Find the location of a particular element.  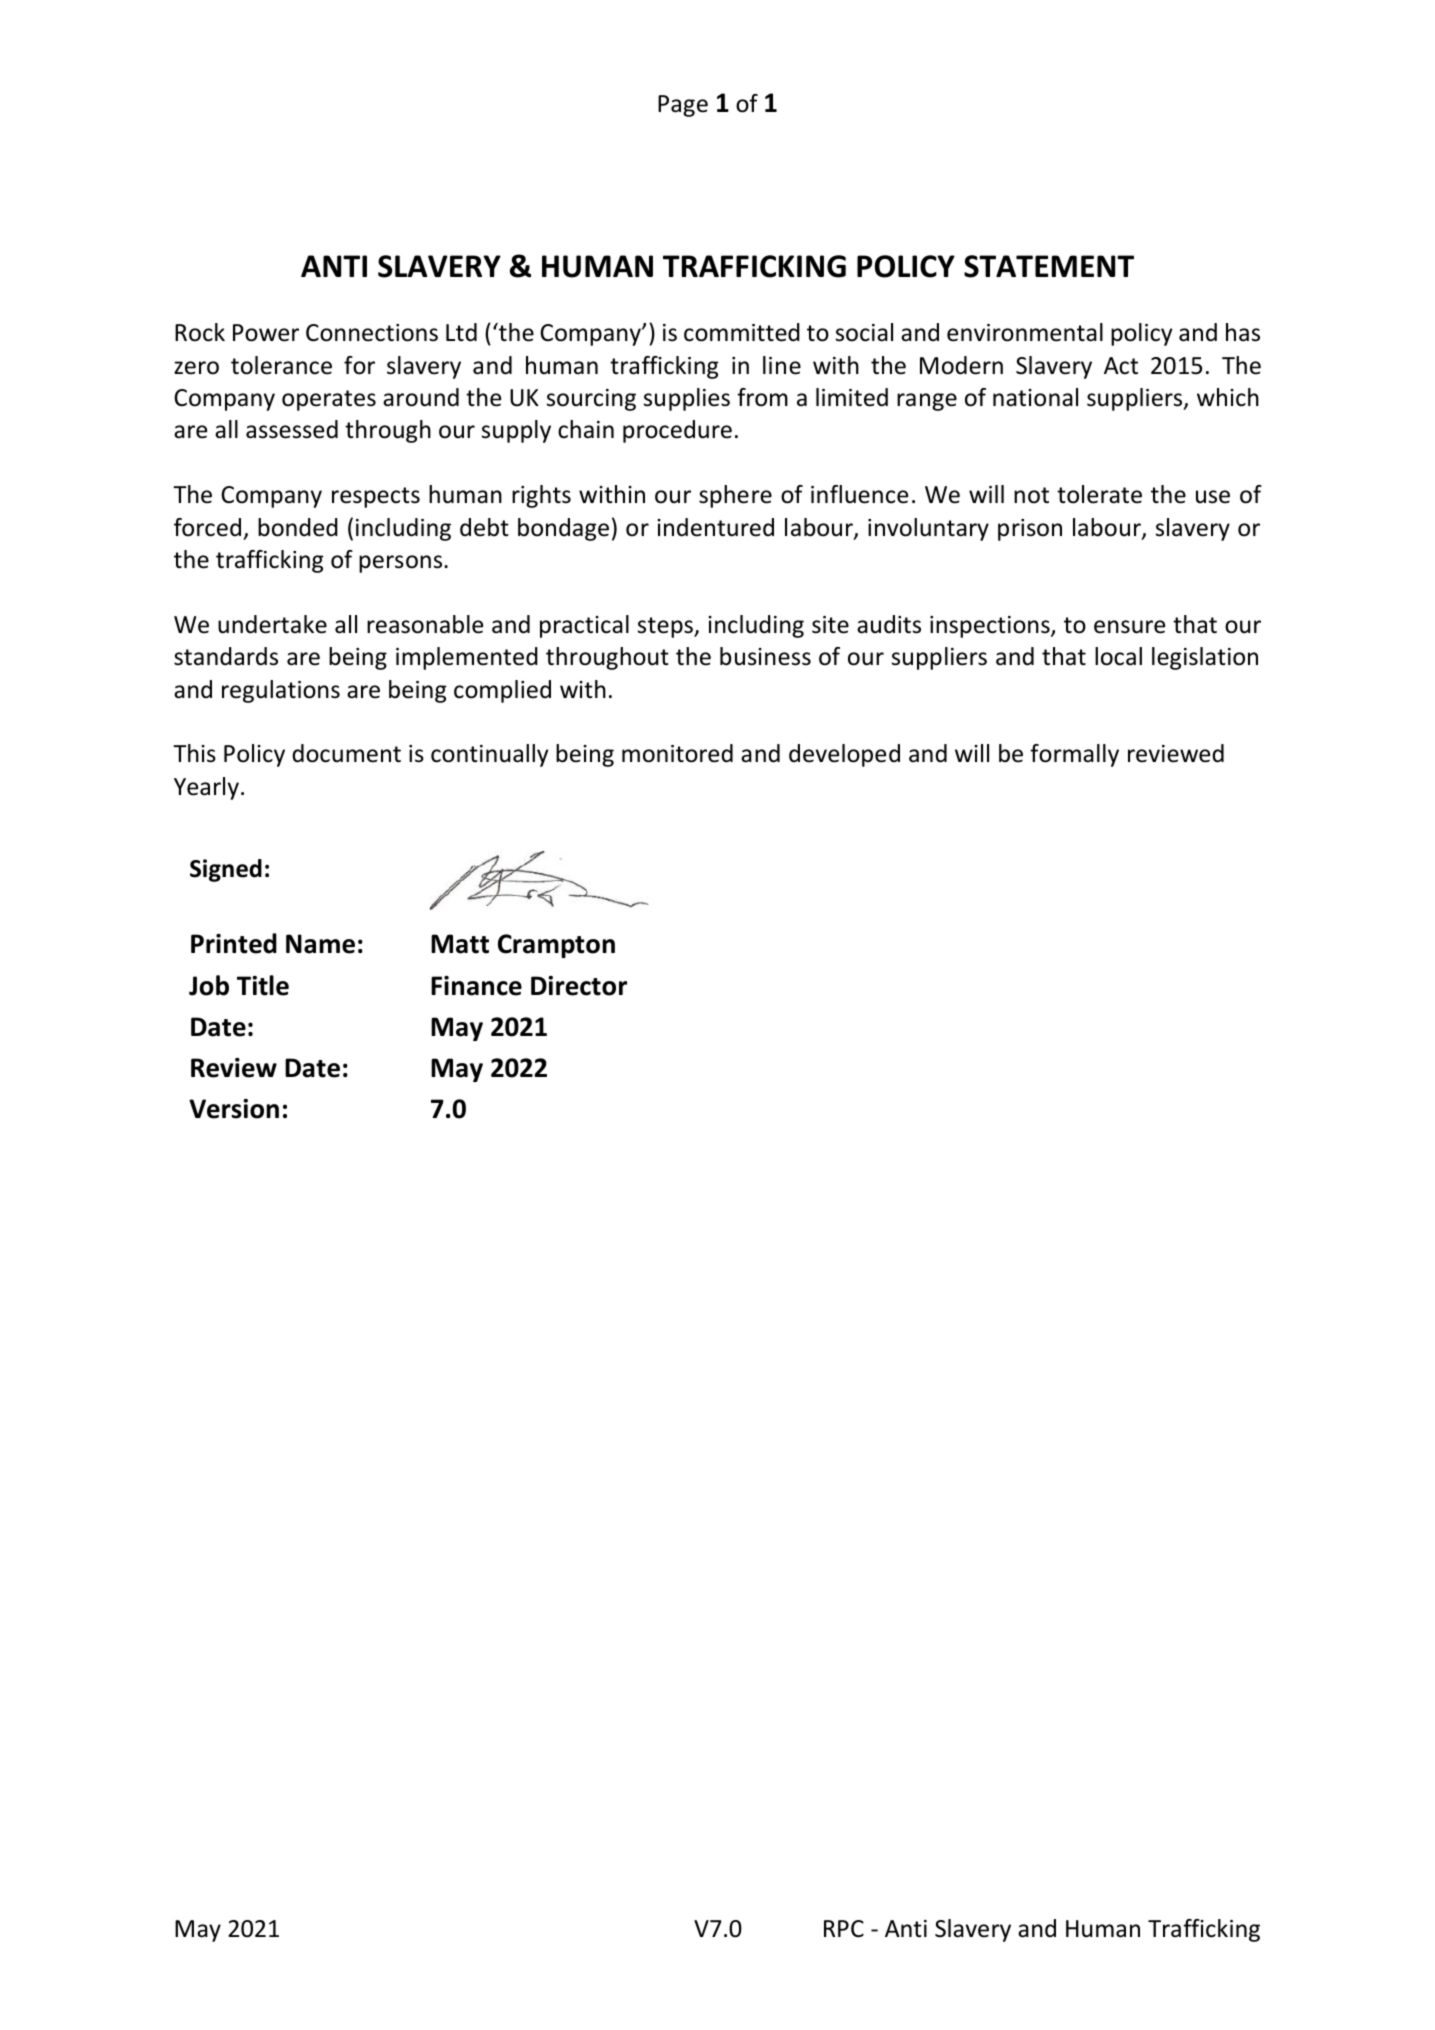

STATEMENT is located at coordinates (1049, 266).
